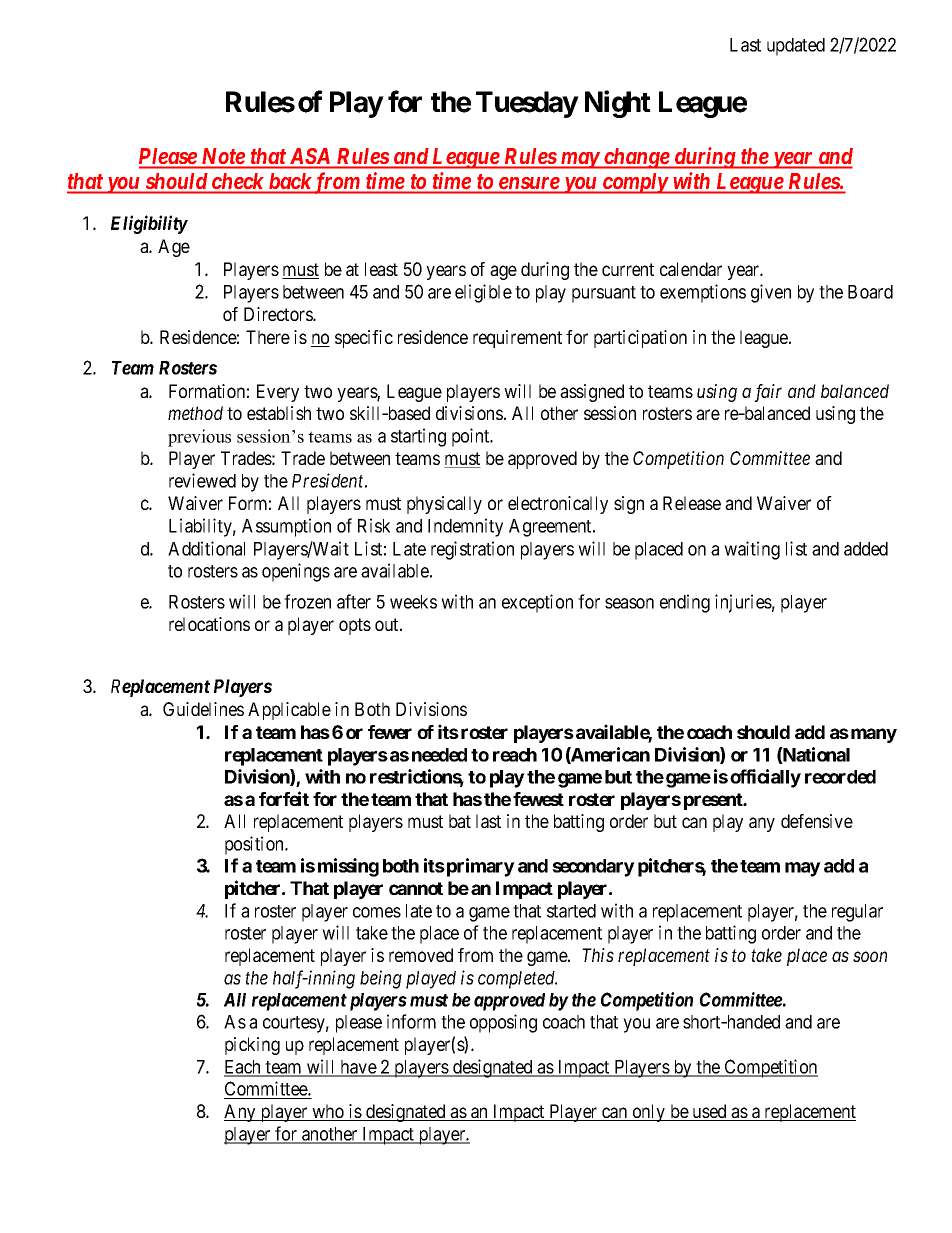  Describe the element at coordinates (817, 821) in the image. I see `defensive` at that location.
